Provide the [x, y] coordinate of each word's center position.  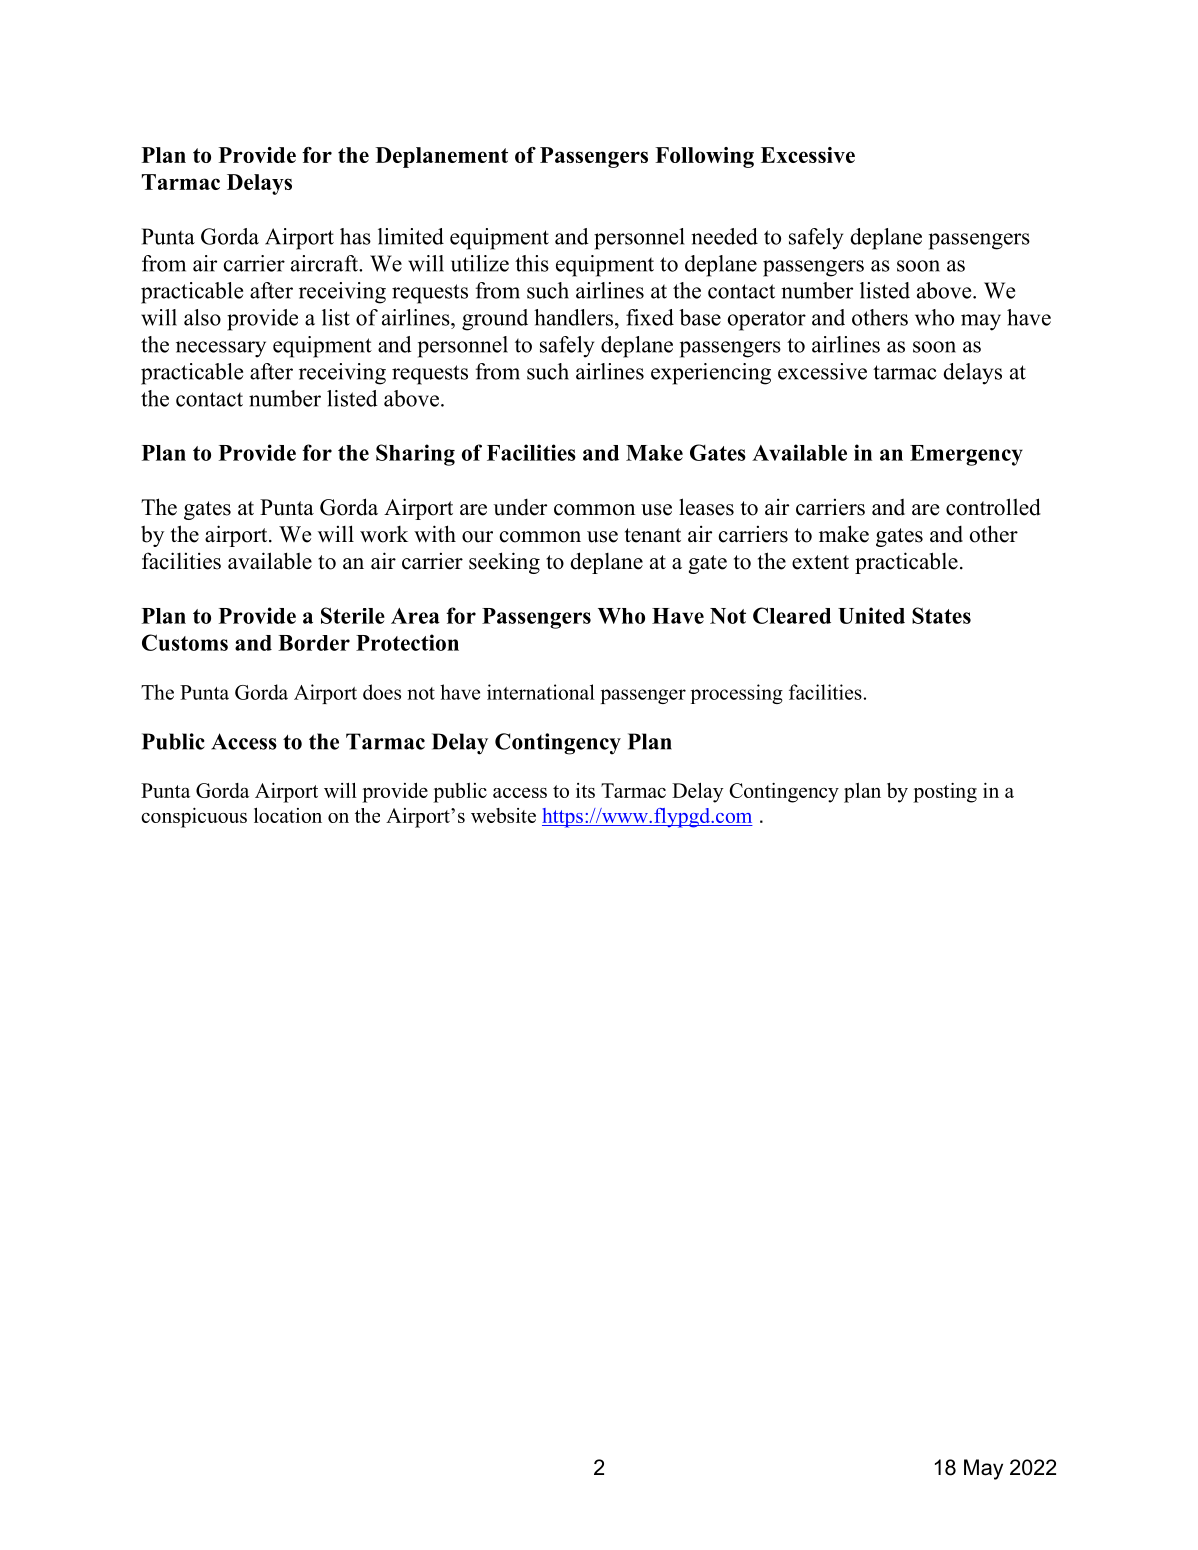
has [355, 236]
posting [945, 793]
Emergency [966, 455]
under [520, 507]
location [288, 815]
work [384, 534]
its [585, 790]
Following [704, 157]
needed [724, 236]
